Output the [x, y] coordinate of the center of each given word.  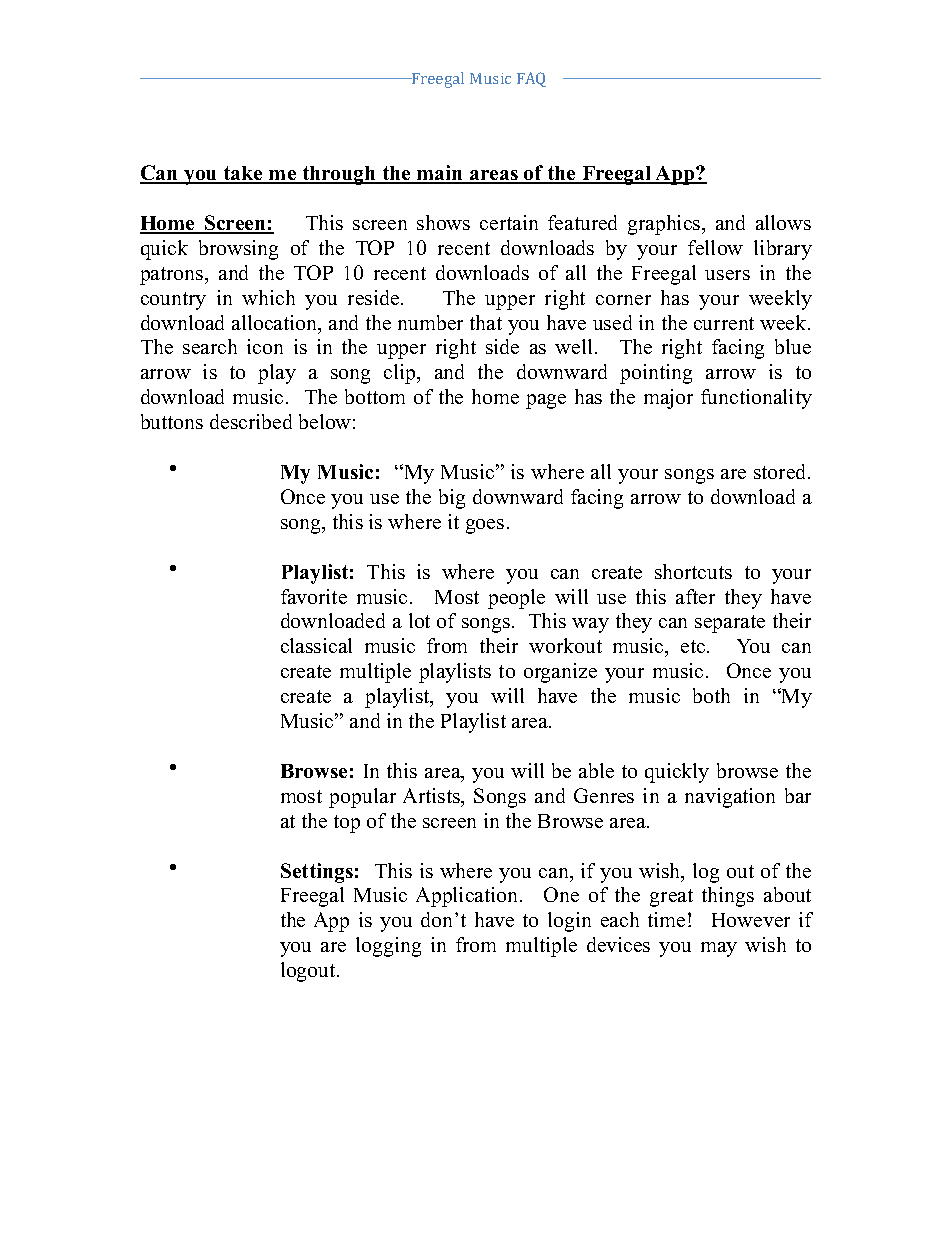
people [516, 599]
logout [309, 972]
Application [468, 897]
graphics [665, 225]
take [243, 174]
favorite [314, 596]
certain [509, 222]
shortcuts [693, 571]
